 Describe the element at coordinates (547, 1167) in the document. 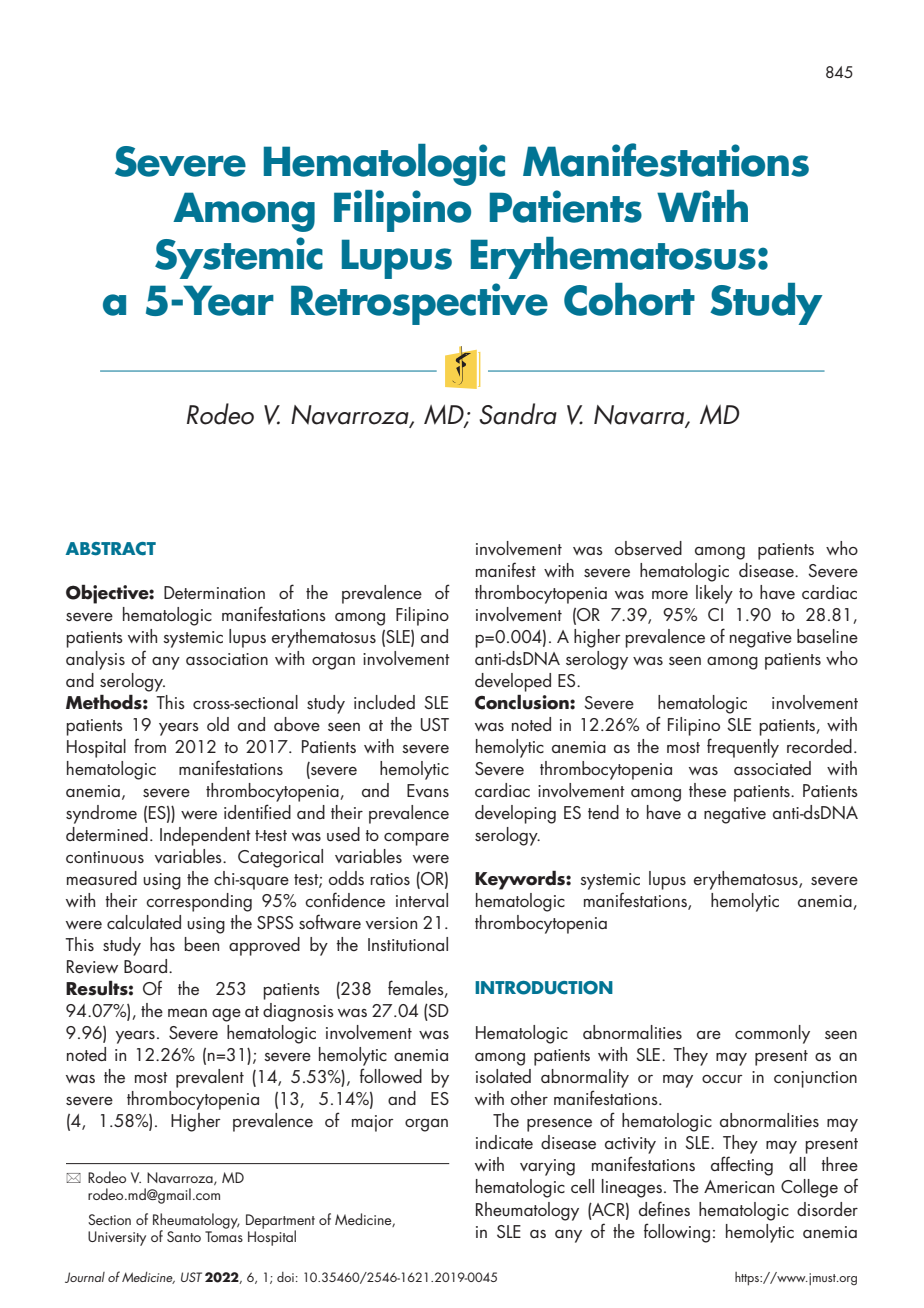

I see `varying` at that location.
